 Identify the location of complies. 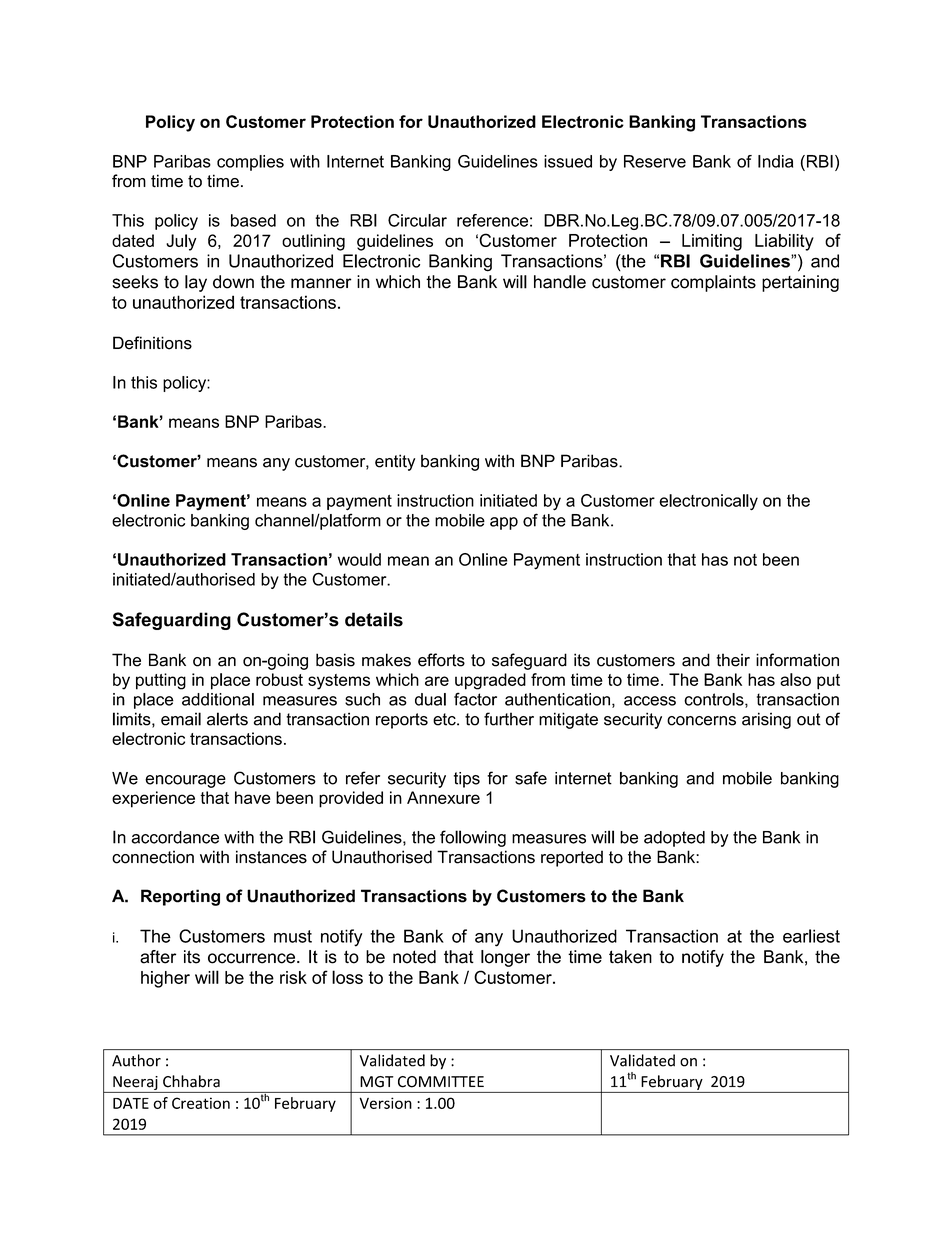
(250, 163).
